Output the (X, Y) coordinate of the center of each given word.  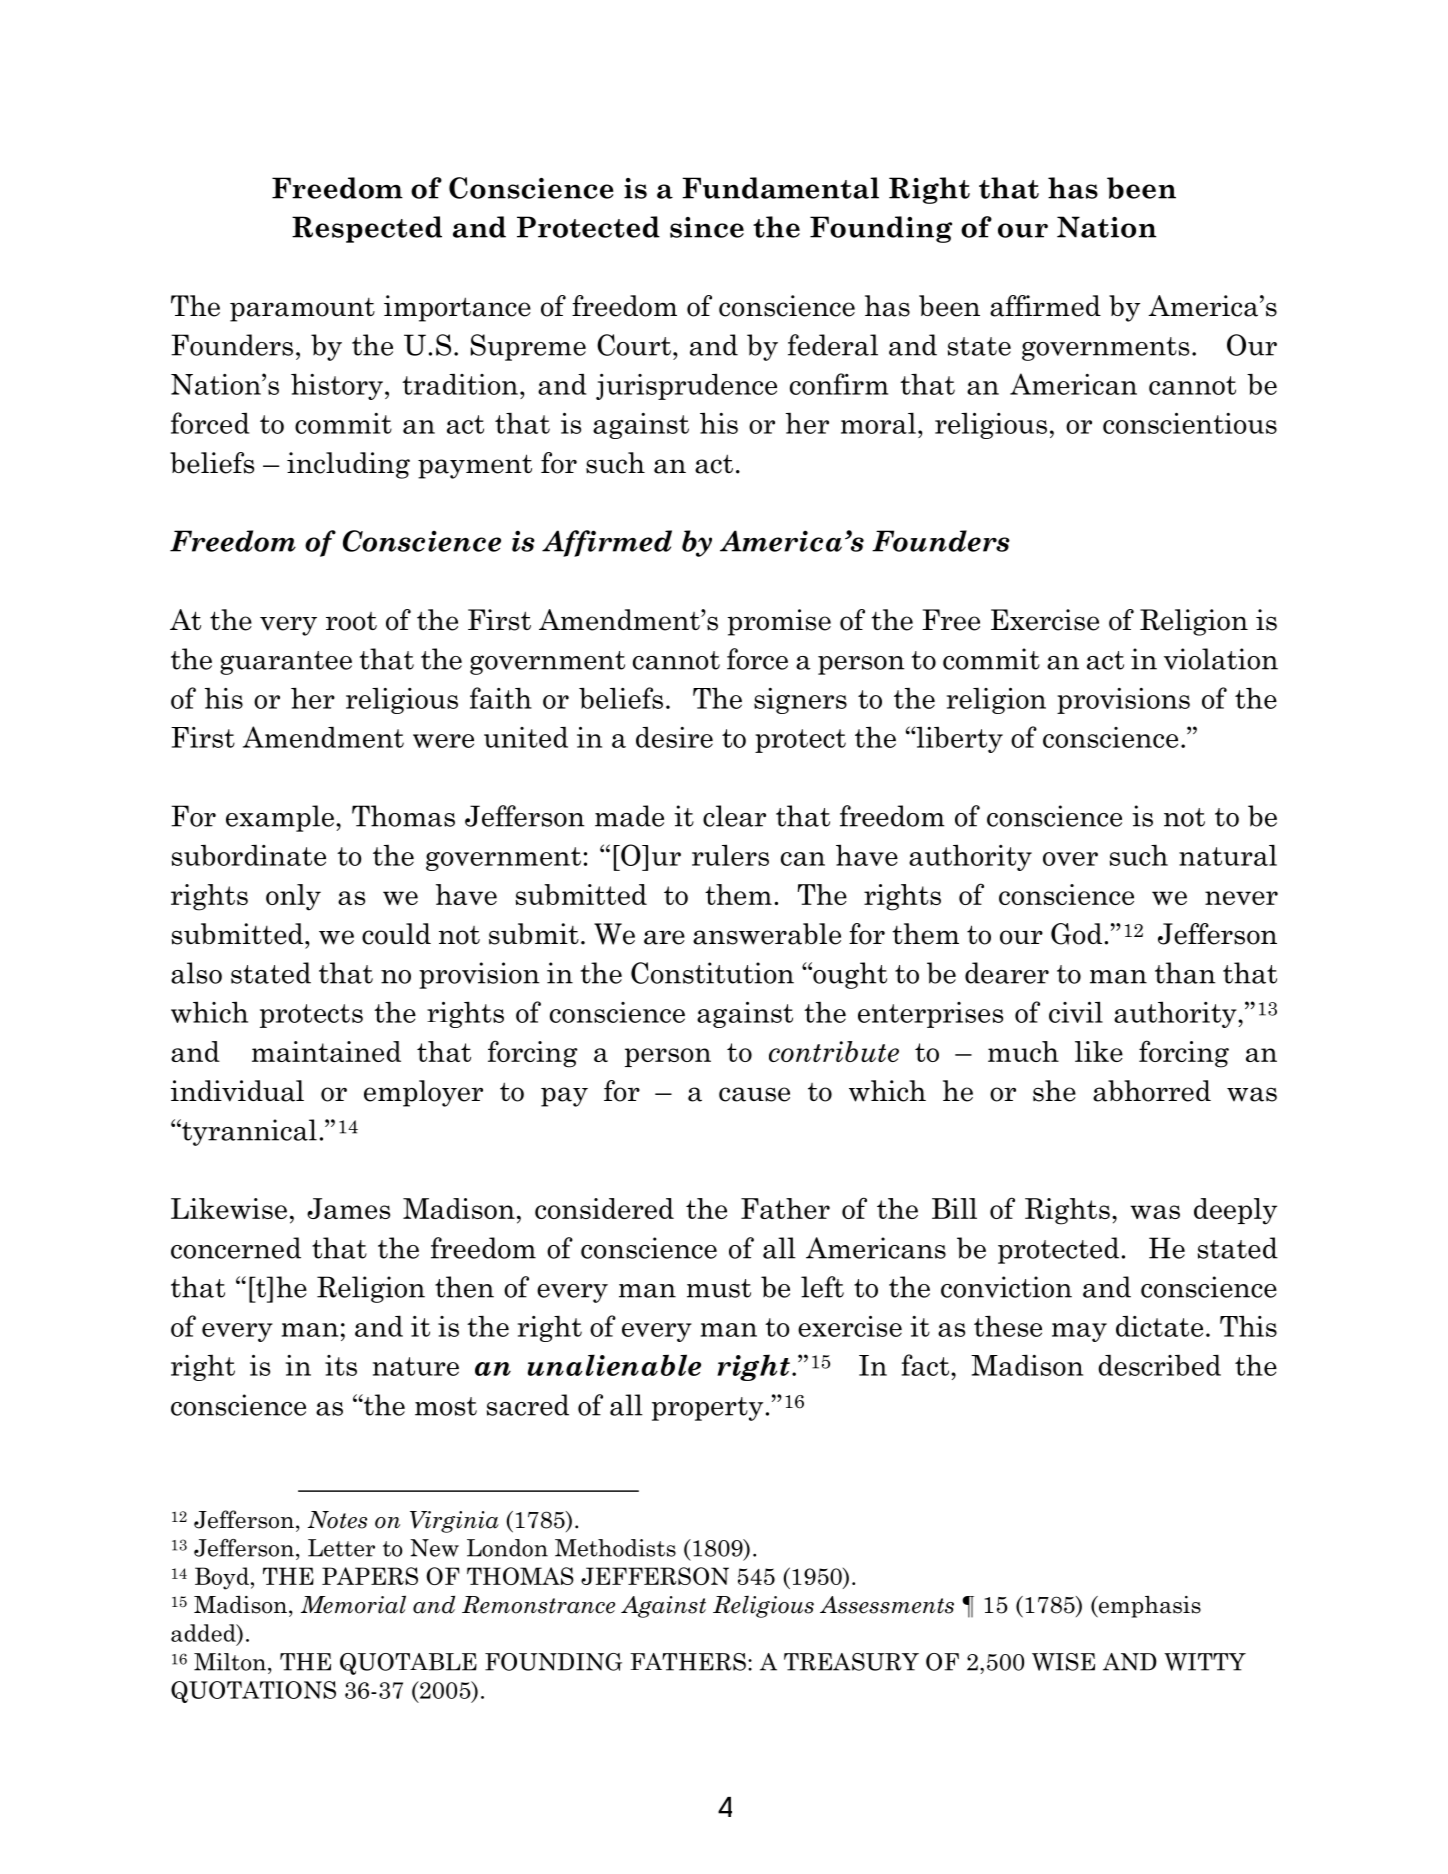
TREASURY (851, 1662)
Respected (367, 229)
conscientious (1190, 423)
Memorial (353, 1604)
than (1185, 973)
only (293, 897)
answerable (767, 934)
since (707, 227)
